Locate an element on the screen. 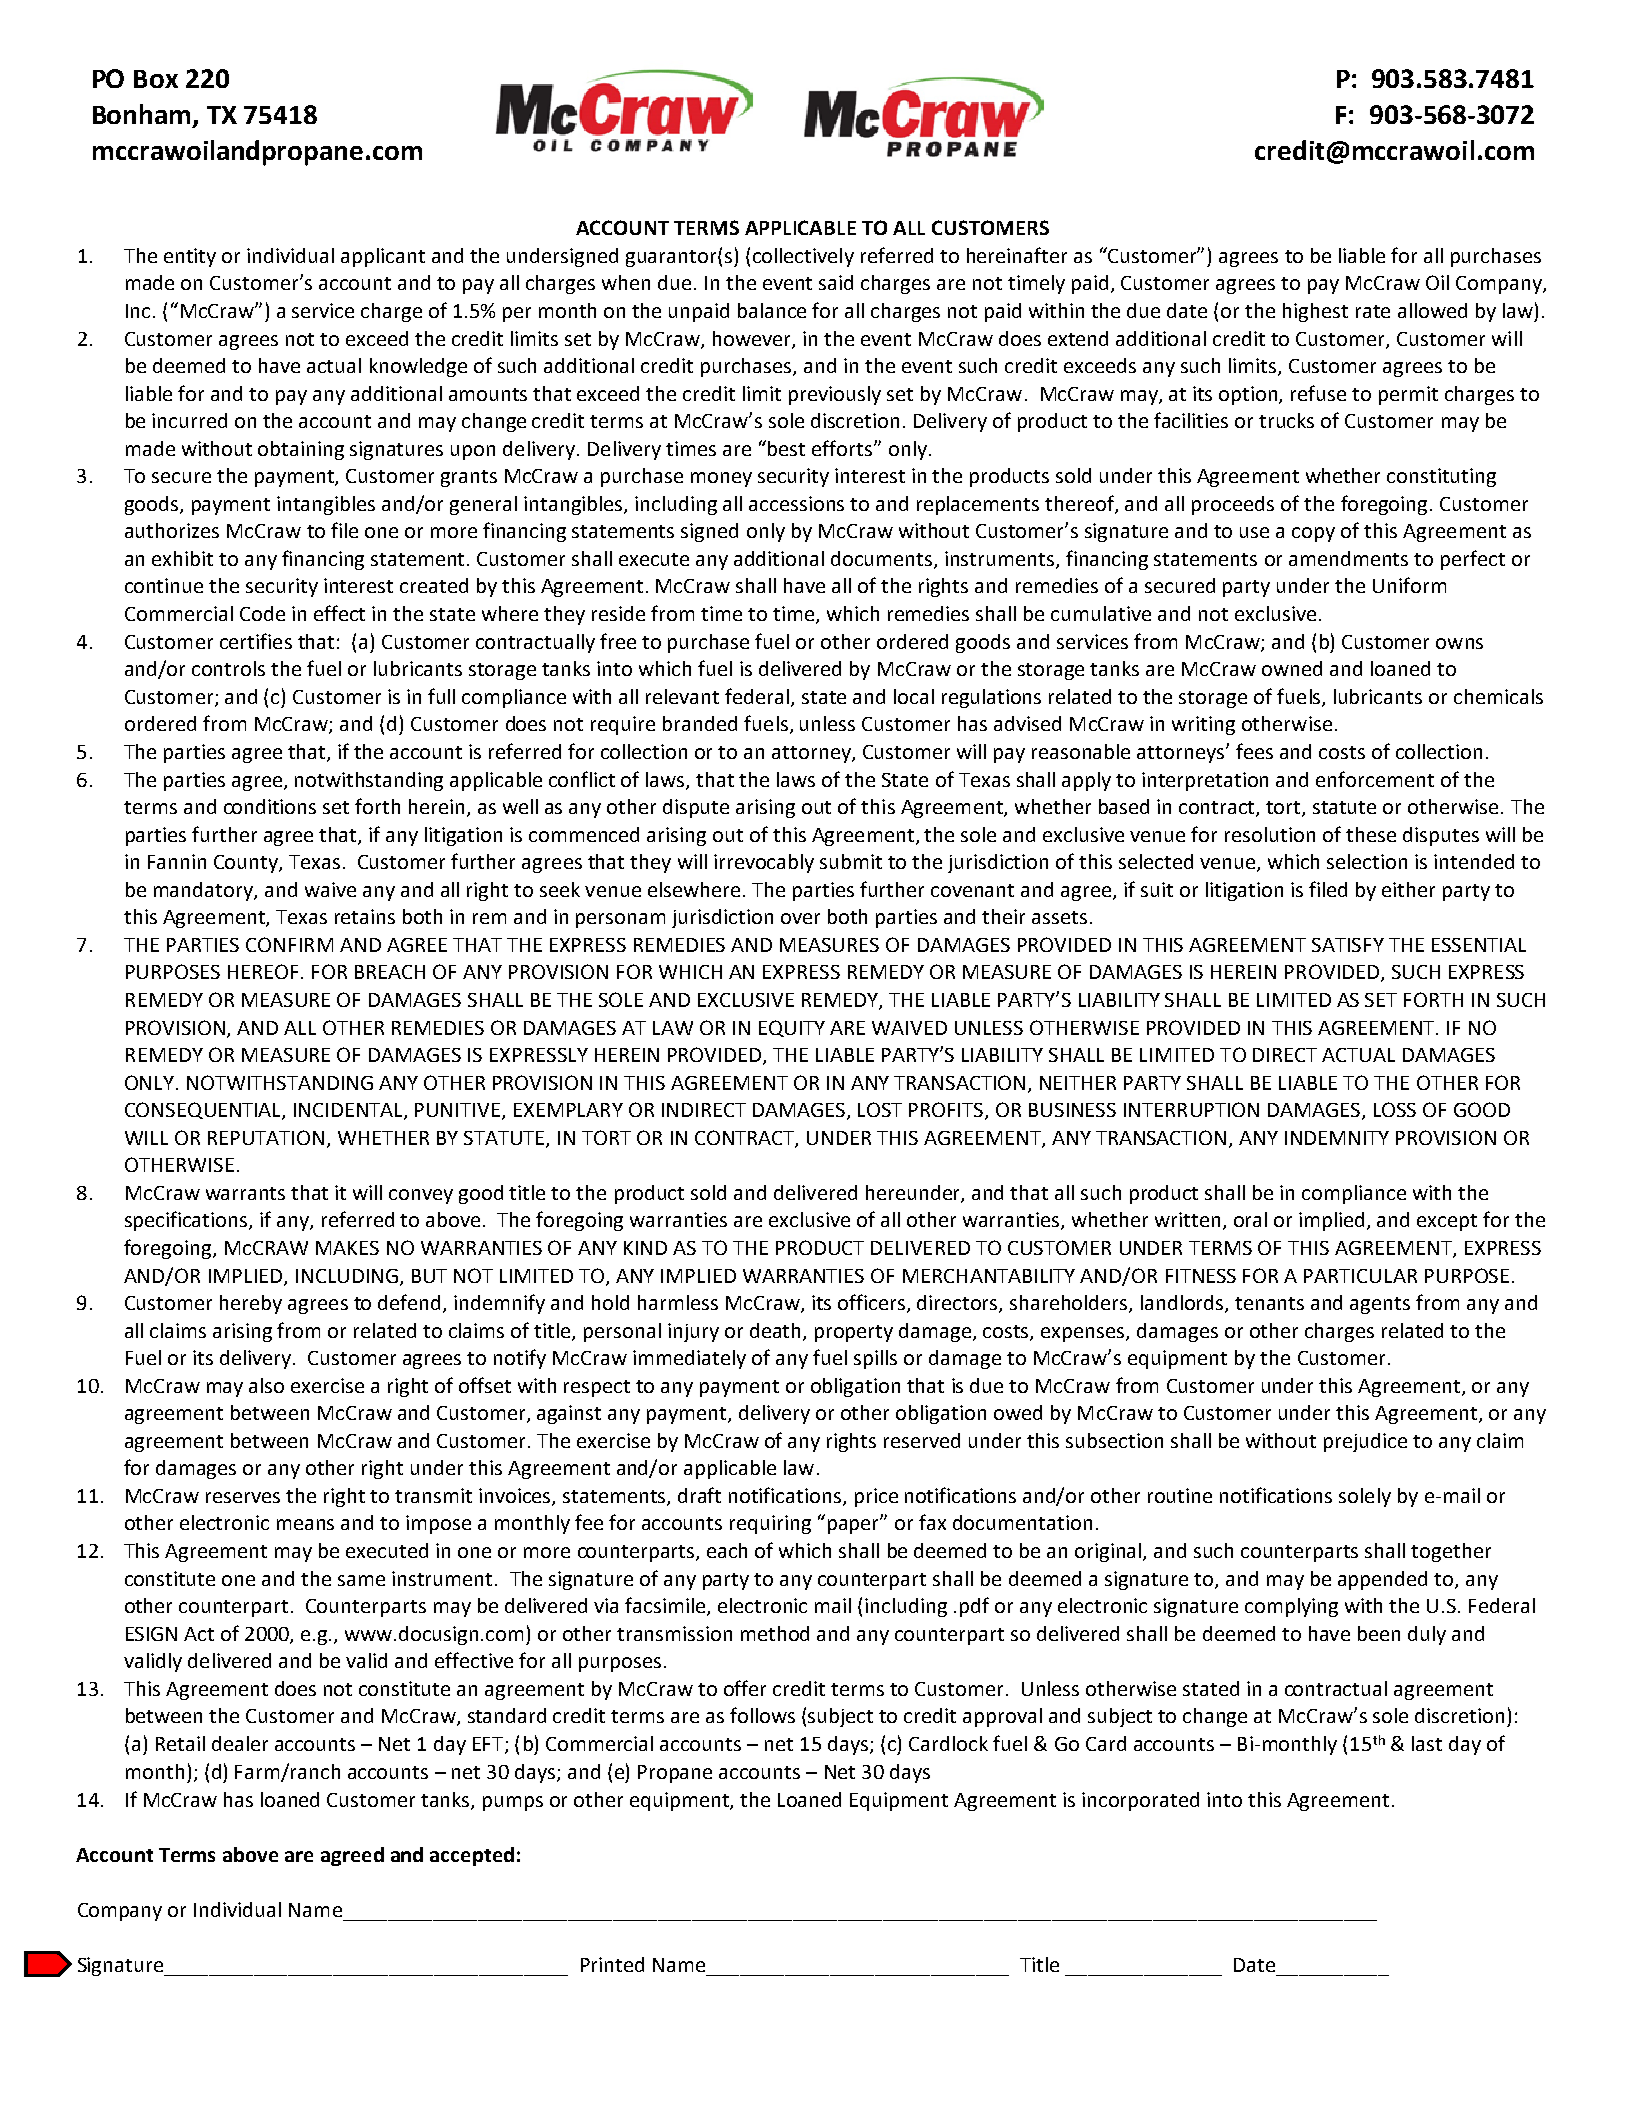 The image size is (1626, 2104). Bonham is located at coordinates (141, 114).
